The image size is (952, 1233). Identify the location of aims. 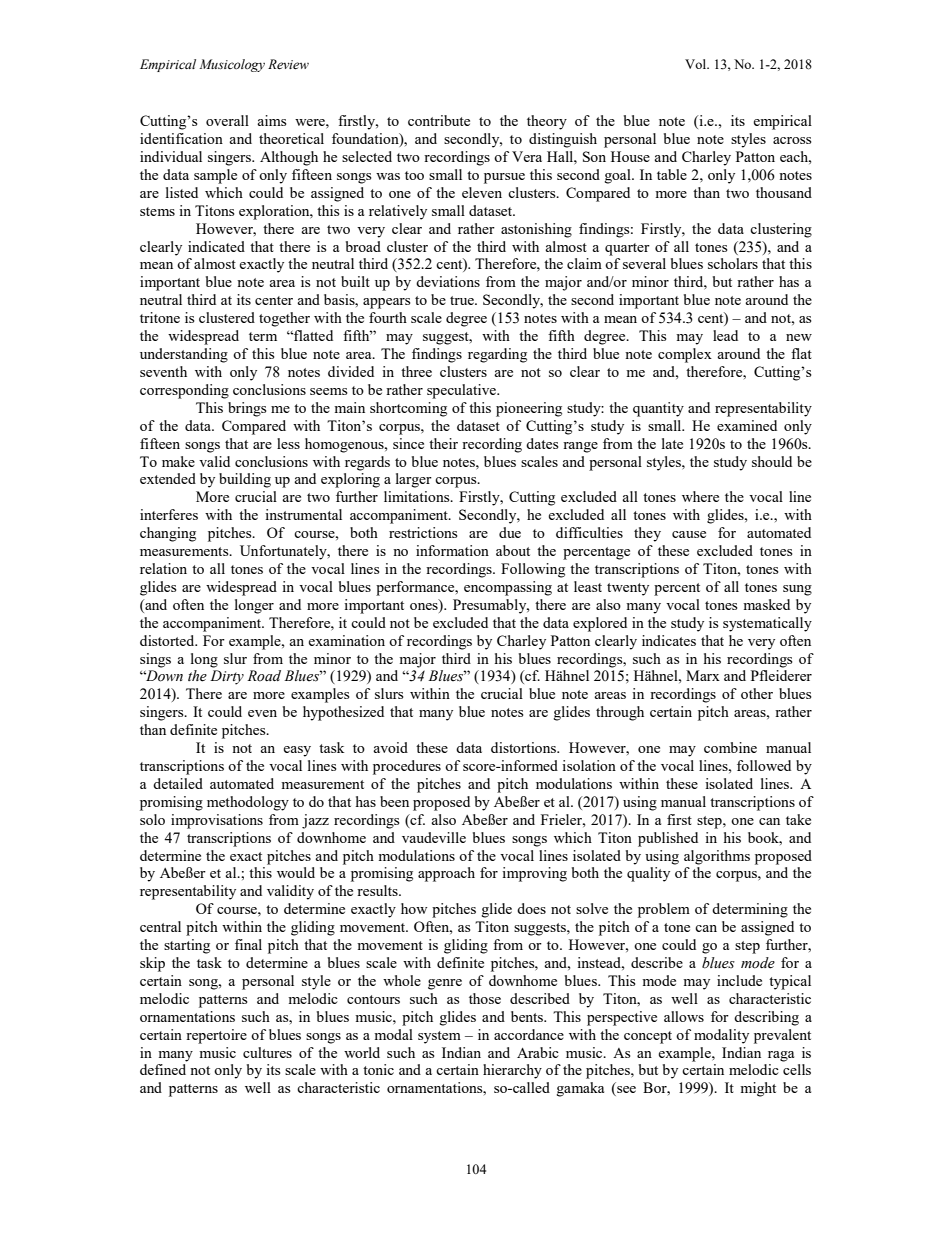
(271, 120).
